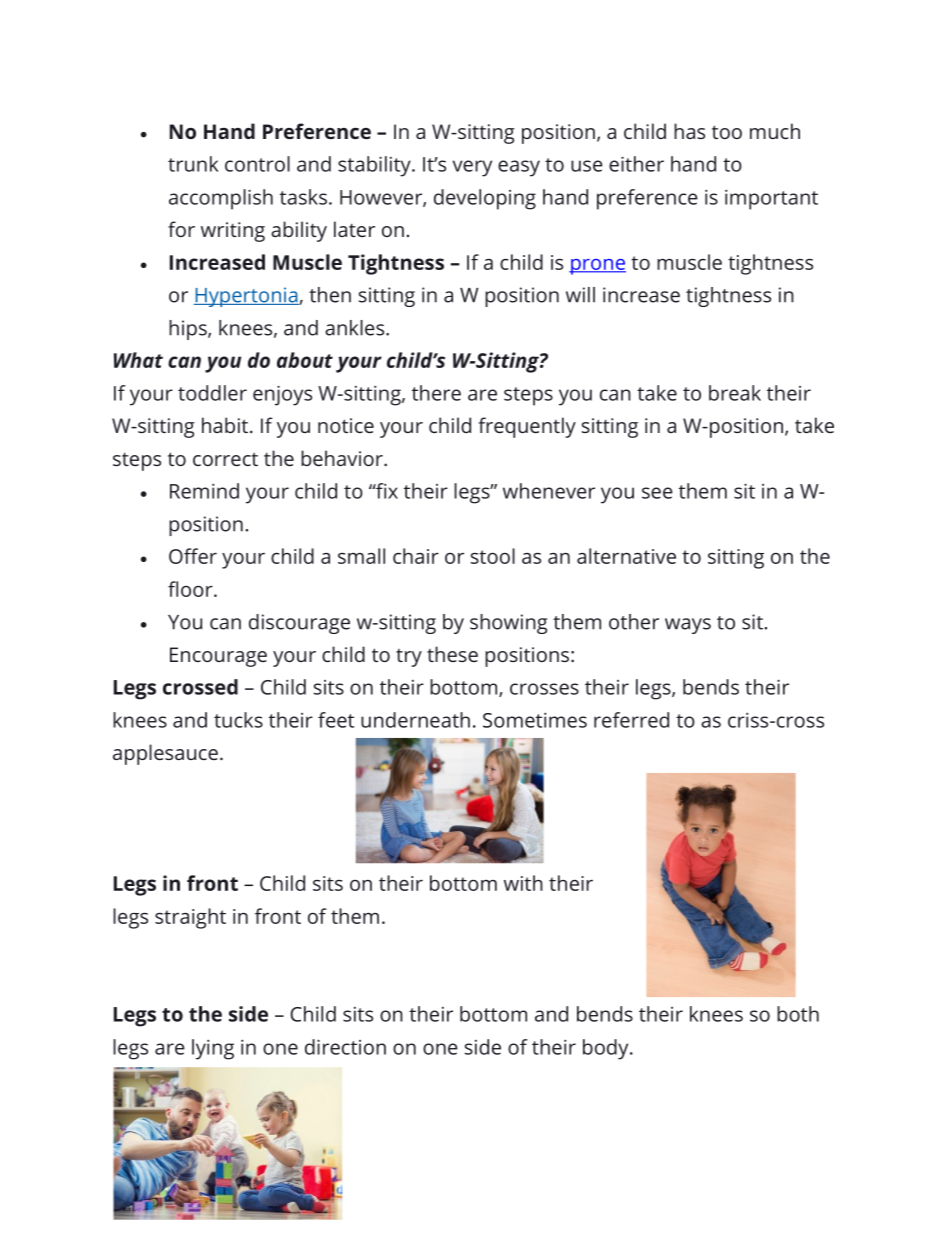 Image resolution: width=952 pixels, height=1233 pixels. What do you see at coordinates (472, 168) in the page?
I see `very` at bounding box center [472, 168].
